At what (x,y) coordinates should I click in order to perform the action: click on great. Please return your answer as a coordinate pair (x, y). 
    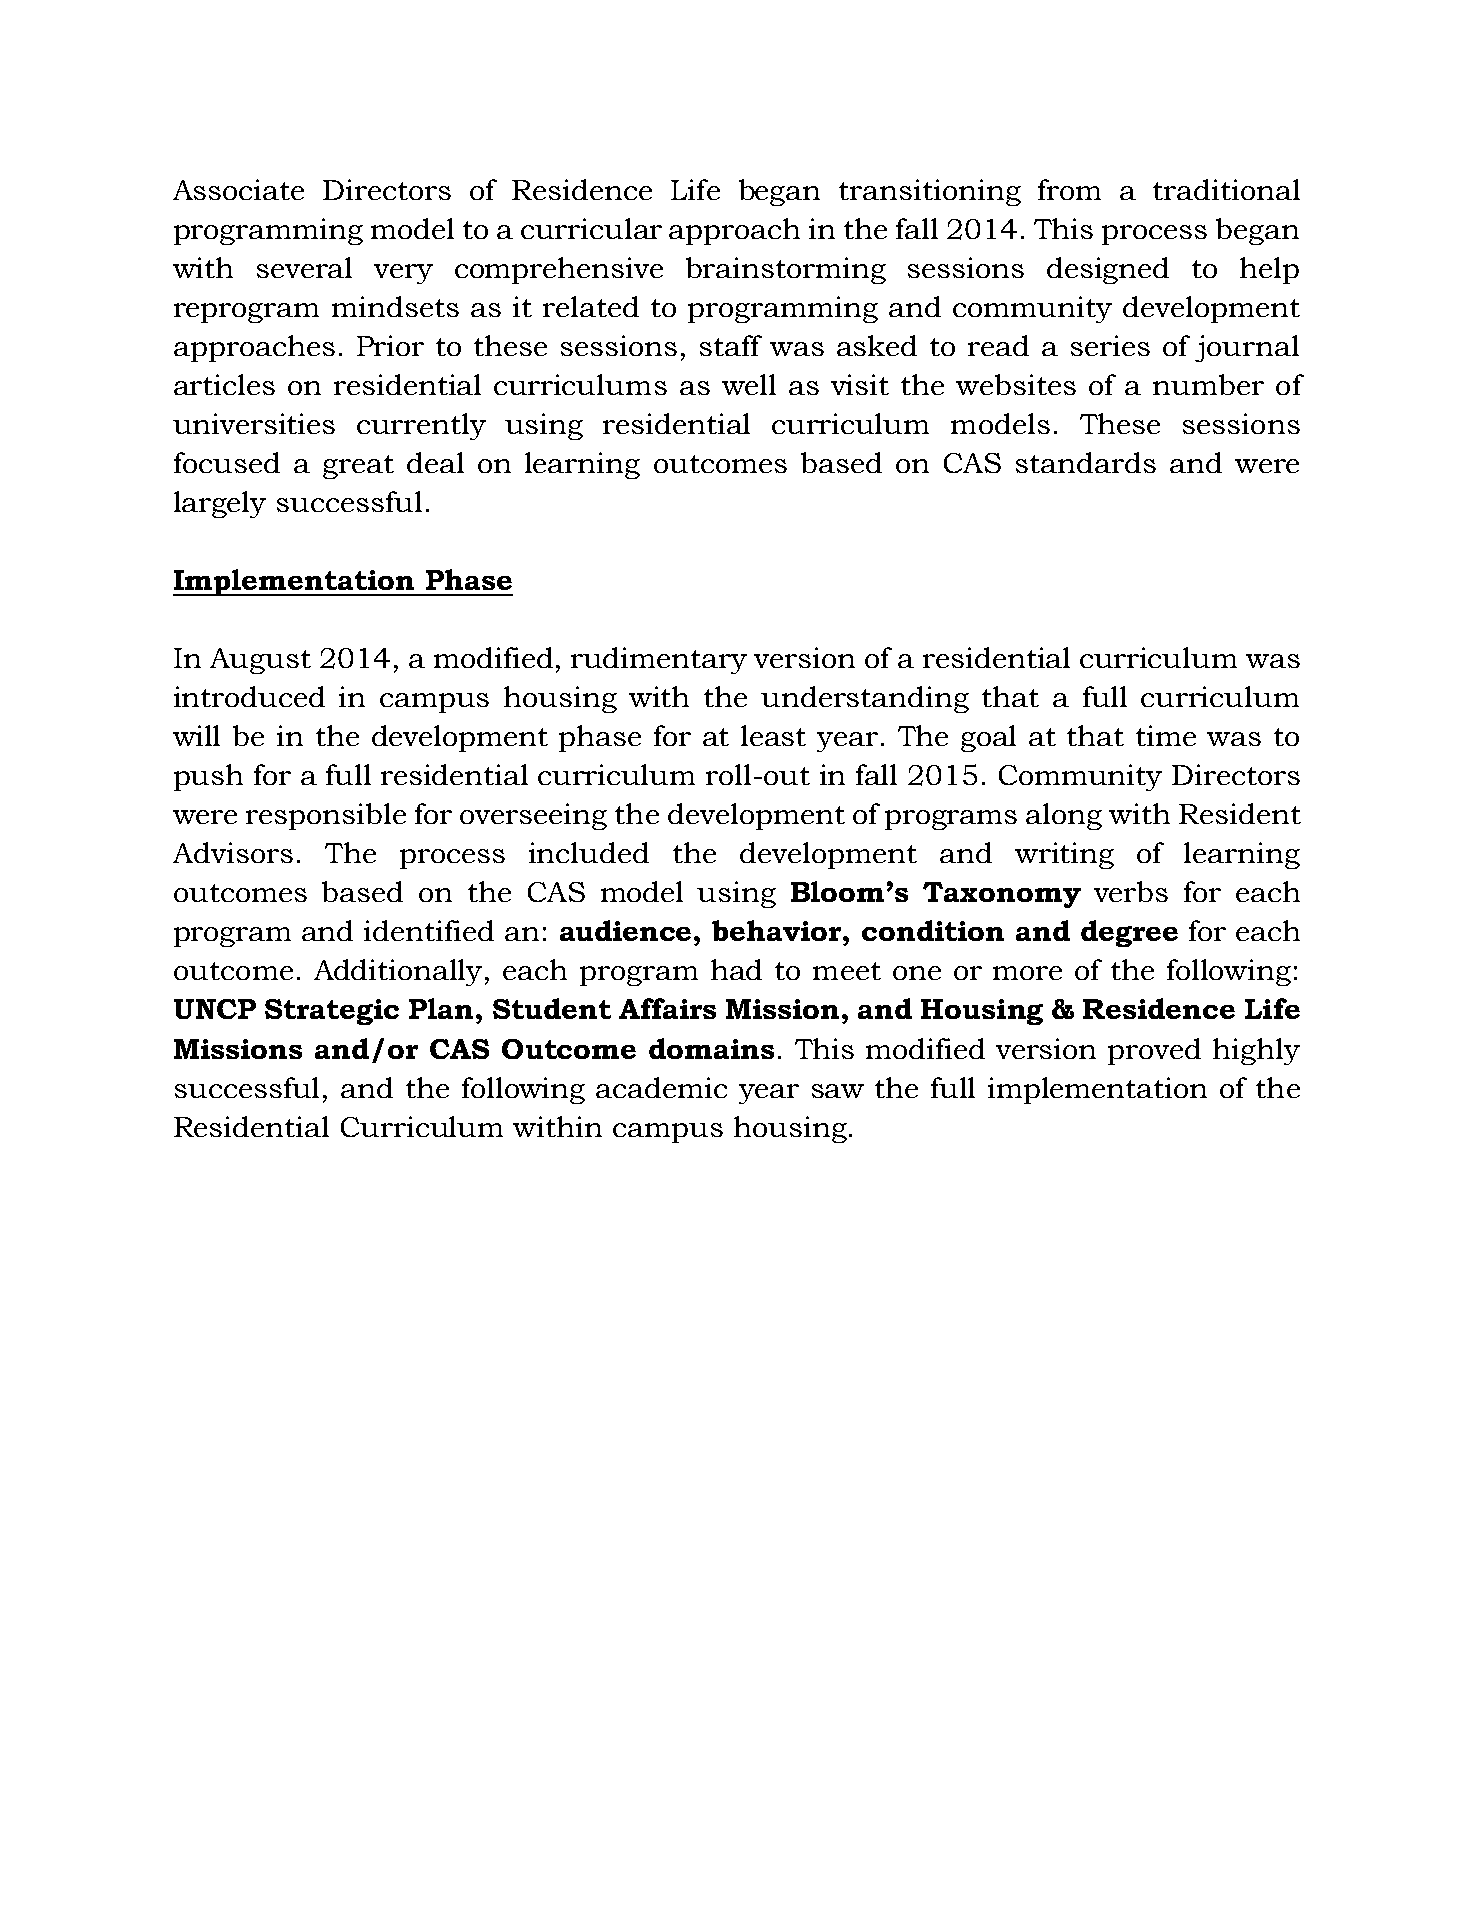
    Looking at the image, I should click on (358, 467).
